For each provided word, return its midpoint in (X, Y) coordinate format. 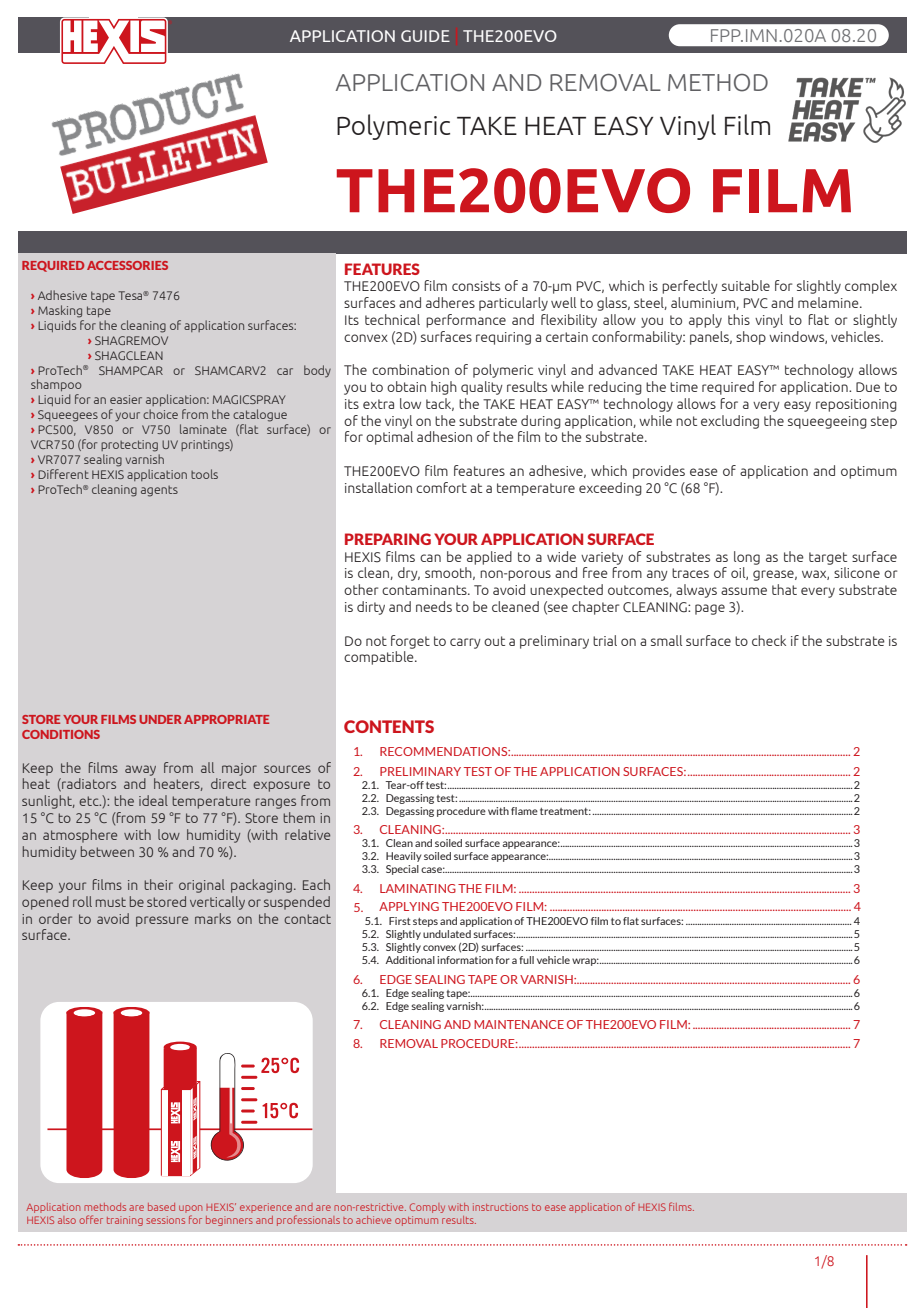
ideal (153, 800)
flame (524, 811)
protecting (129, 446)
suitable (746, 285)
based (161, 1207)
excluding (730, 422)
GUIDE (425, 36)
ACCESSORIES (127, 265)
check (769, 640)
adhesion (444, 436)
